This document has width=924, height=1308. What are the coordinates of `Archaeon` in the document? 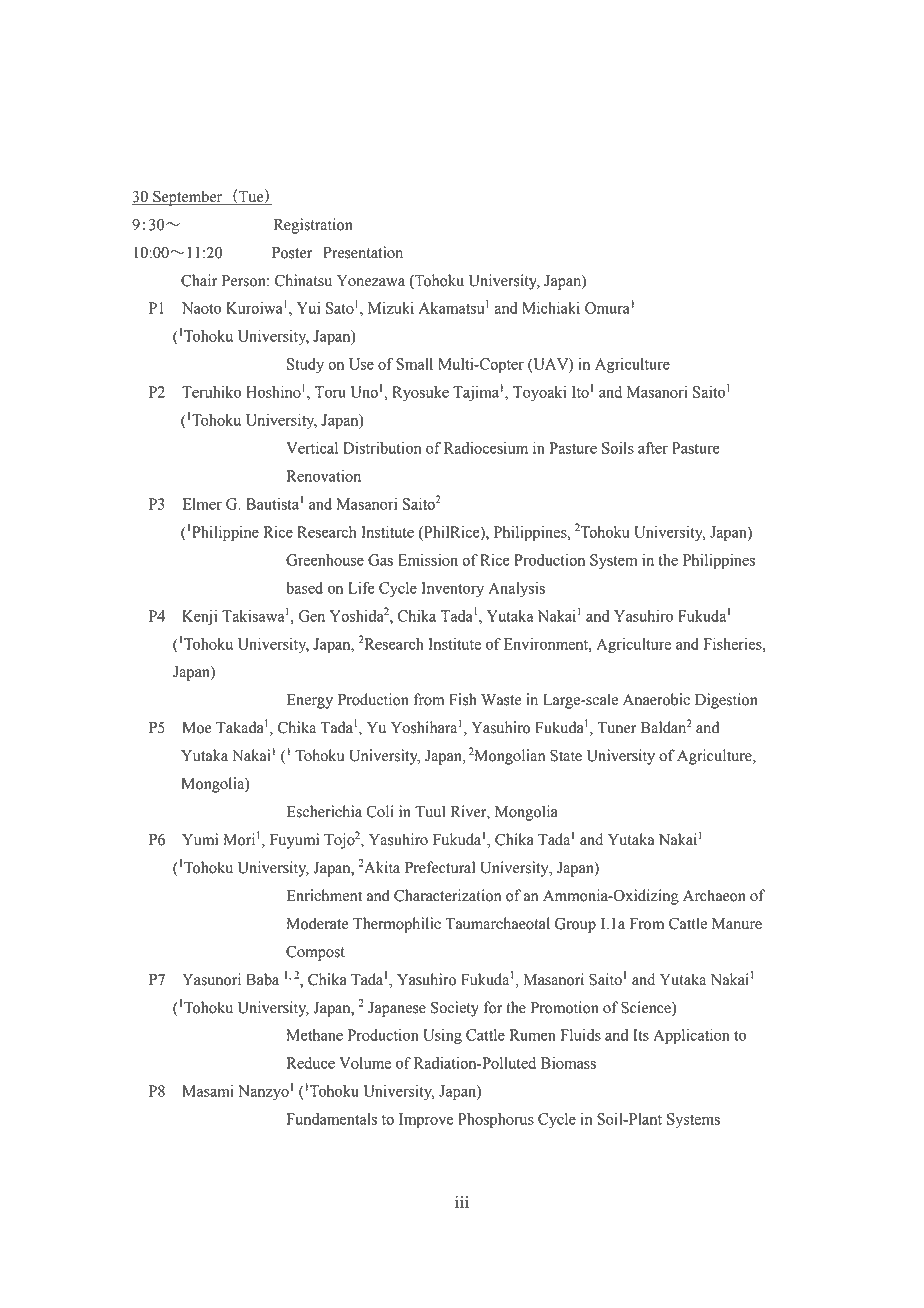 It's located at (714, 895).
